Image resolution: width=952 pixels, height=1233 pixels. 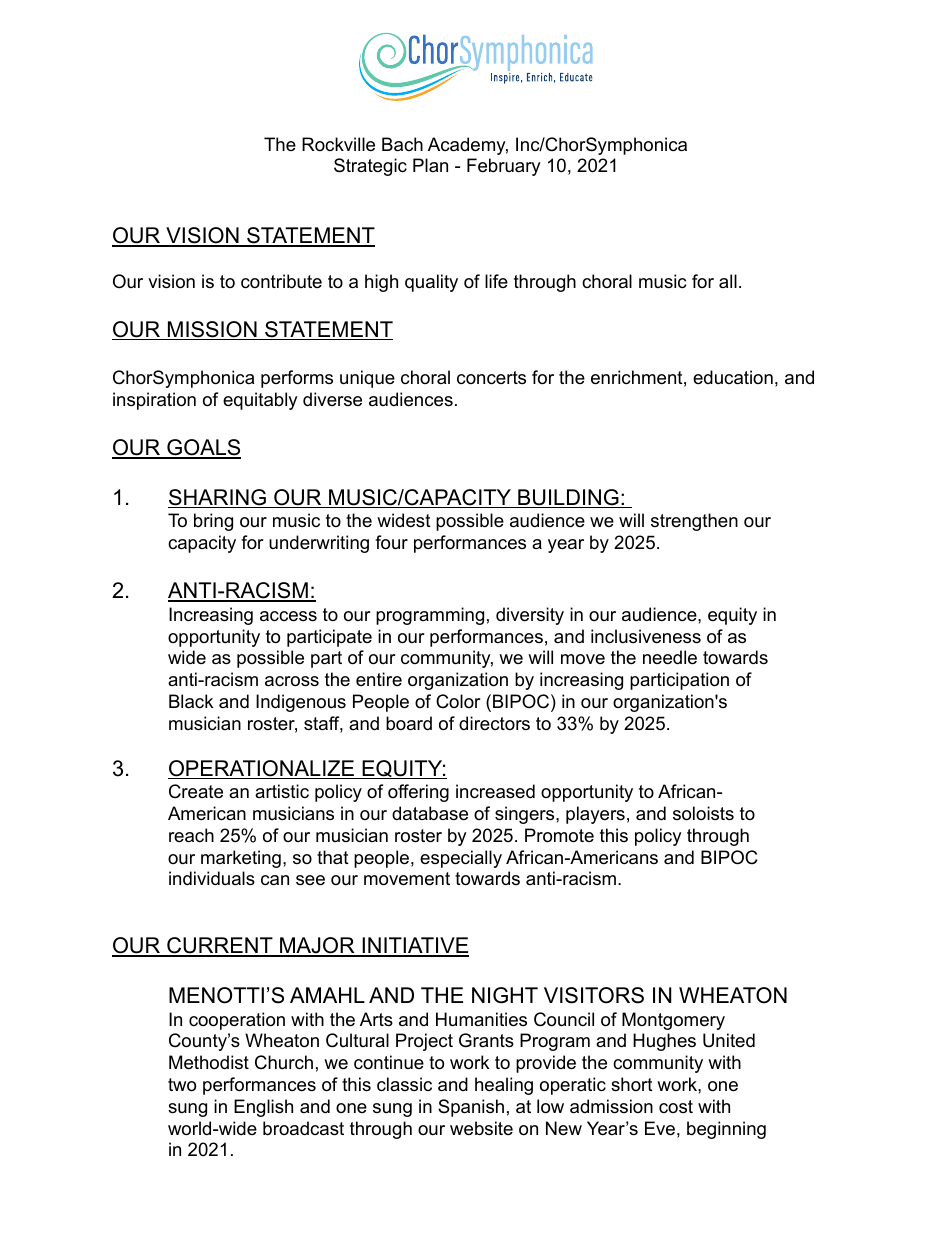 What do you see at coordinates (471, 1108) in the page?
I see `Spanish` at bounding box center [471, 1108].
